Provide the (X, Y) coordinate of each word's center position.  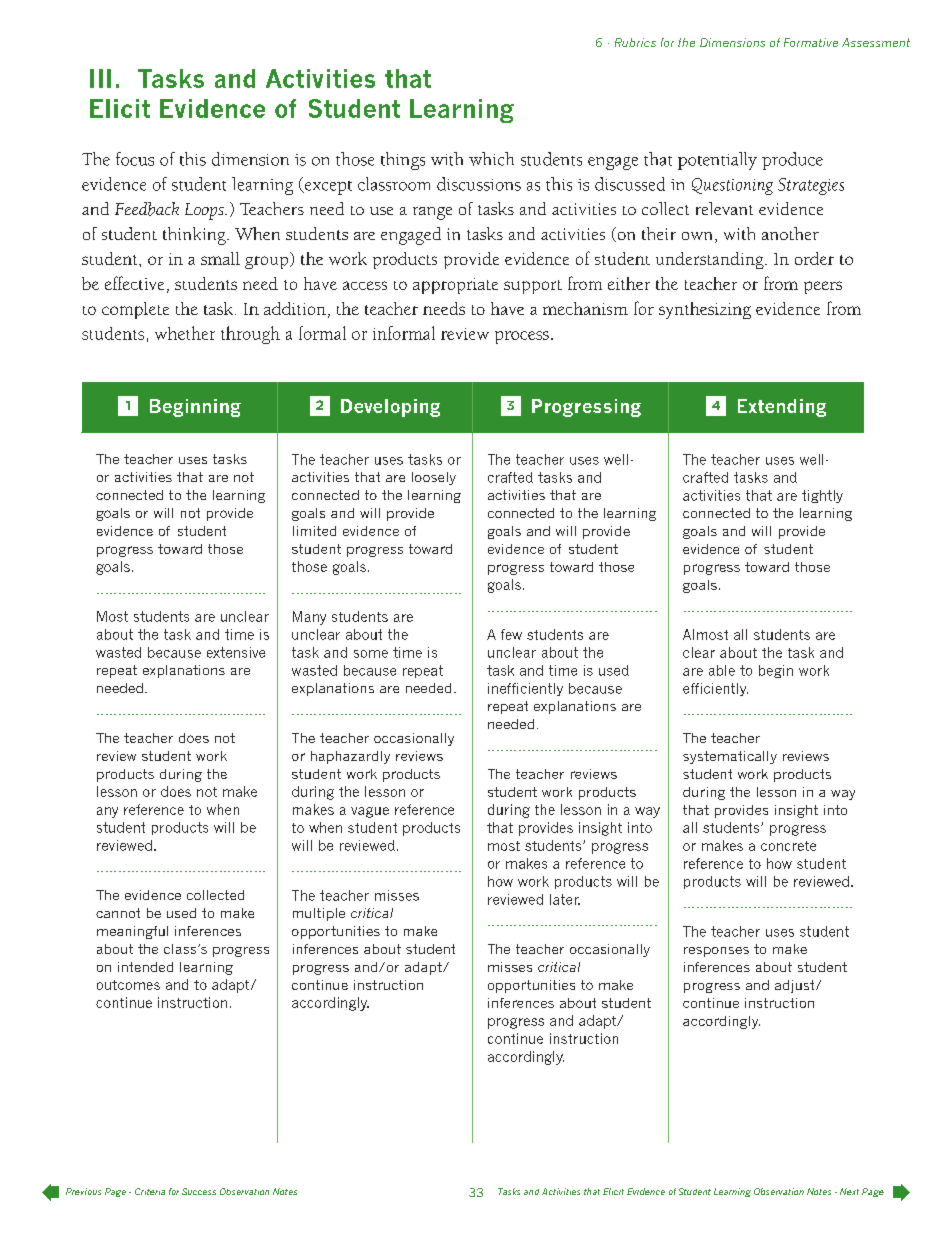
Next (849, 1191)
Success (199, 1191)
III (100, 78)
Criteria (150, 1191)
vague (370, 812)
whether (185, 333)
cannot (118, 913)
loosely (434, 478)
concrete (788, 846)
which (491, 159)
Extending (782, 408)
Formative (811, 42)
